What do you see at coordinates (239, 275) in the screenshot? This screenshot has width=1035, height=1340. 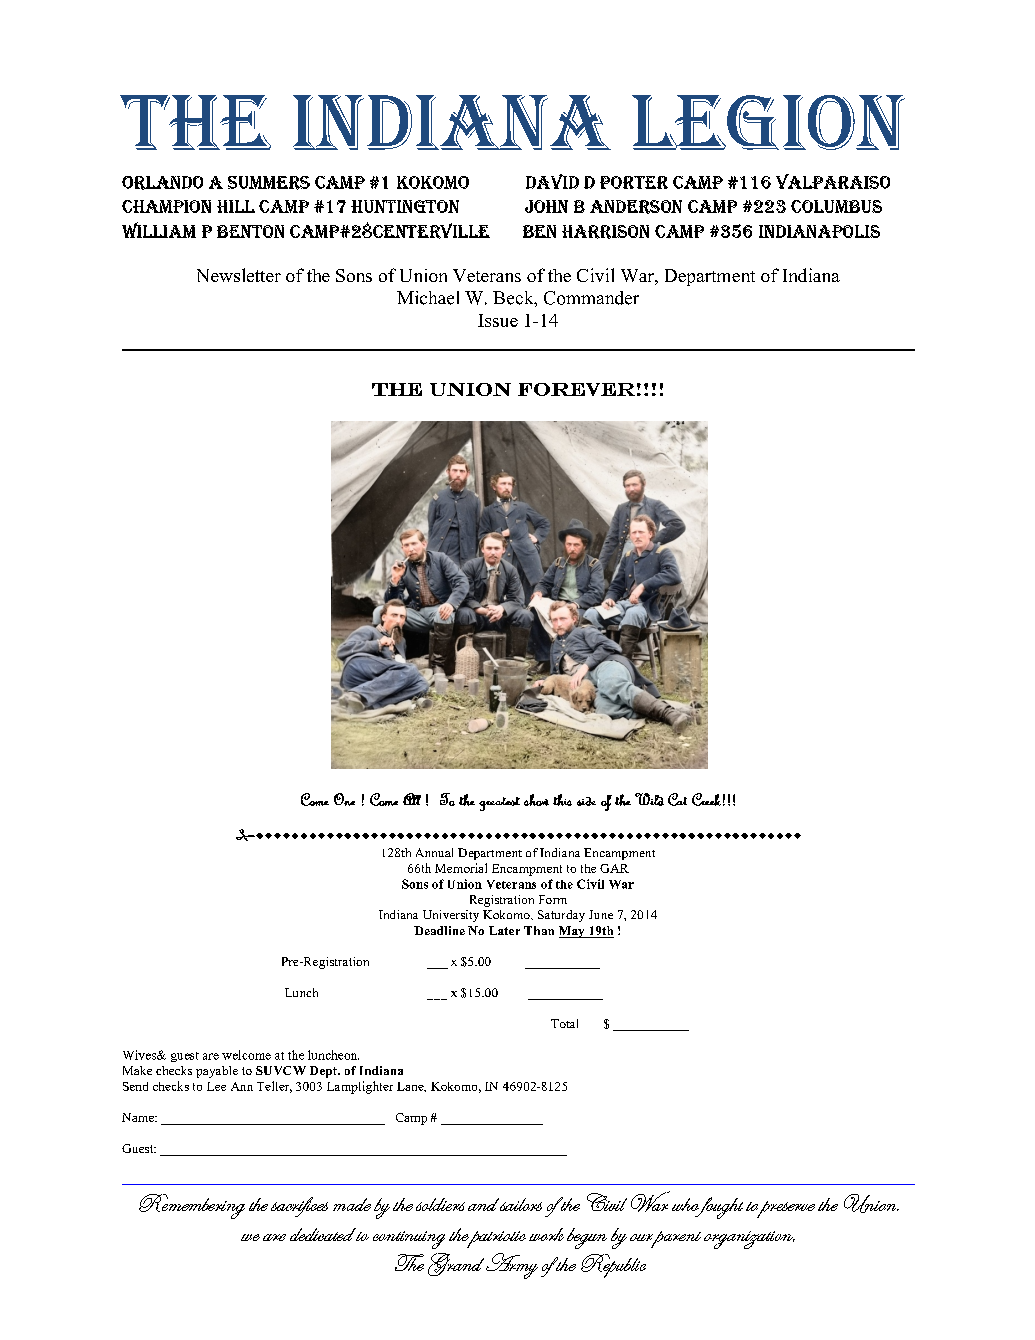 I see `Newsletter` at bounding box center [239, 275].
